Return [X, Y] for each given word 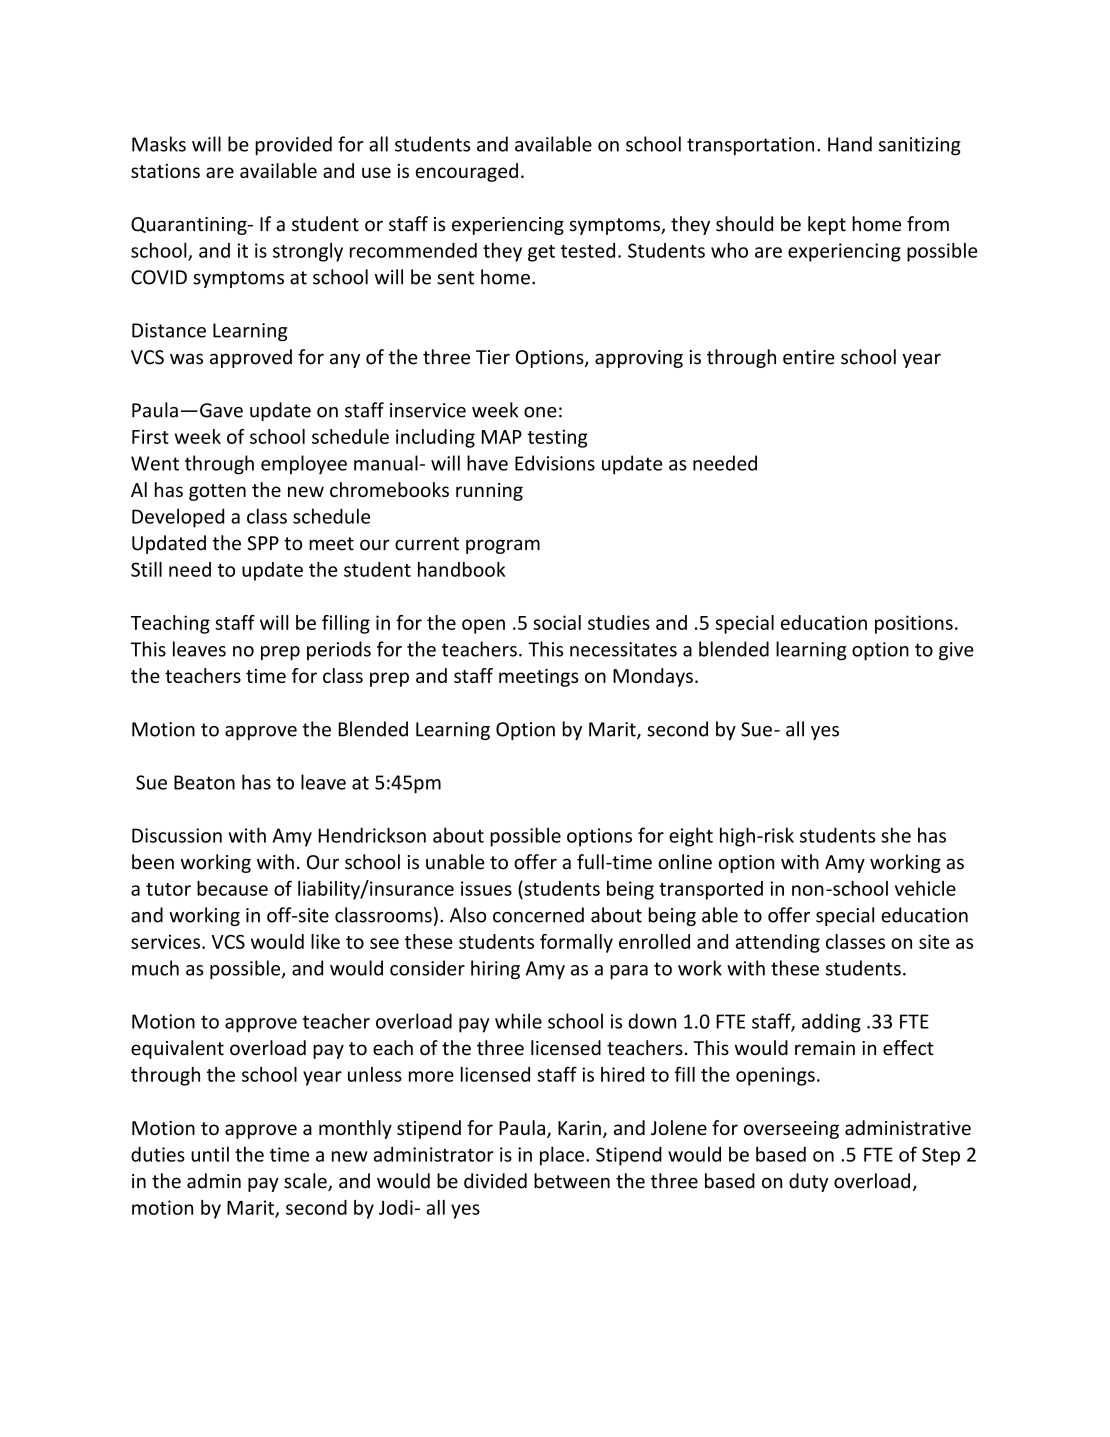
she [896, 835]
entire [809, 357]
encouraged [467, 172]
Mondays [653, 677]
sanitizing [920, 146]
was [186, 359]
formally [576, 943]
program [503, 546]
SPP [263, 543]
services [167, 941]
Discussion [177, 835]
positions [914, 624]
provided [293, 145]
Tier [493, 357]
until [210, 1154]
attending [778, 943]
